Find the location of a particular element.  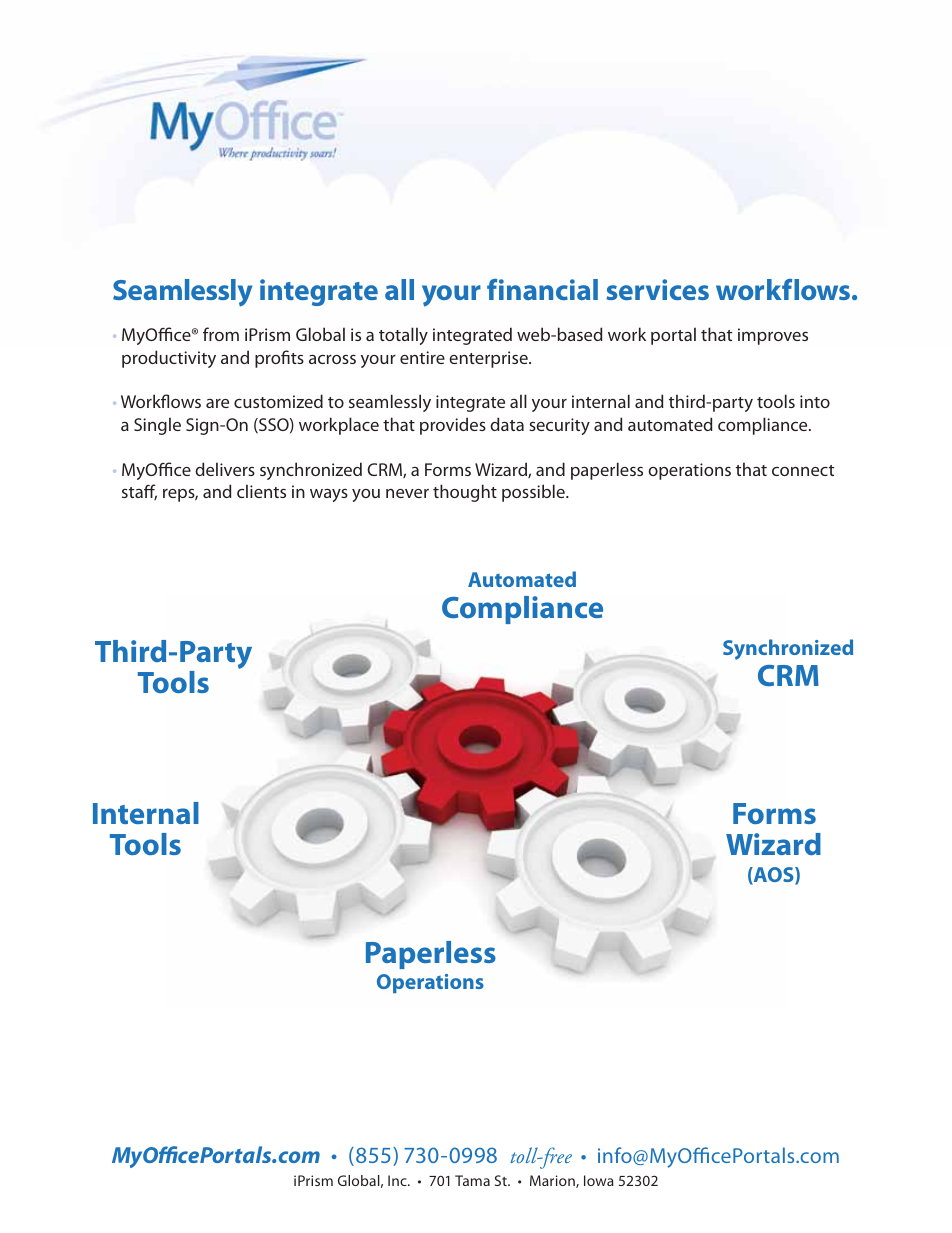

from is located at coordinates (221, 334).
